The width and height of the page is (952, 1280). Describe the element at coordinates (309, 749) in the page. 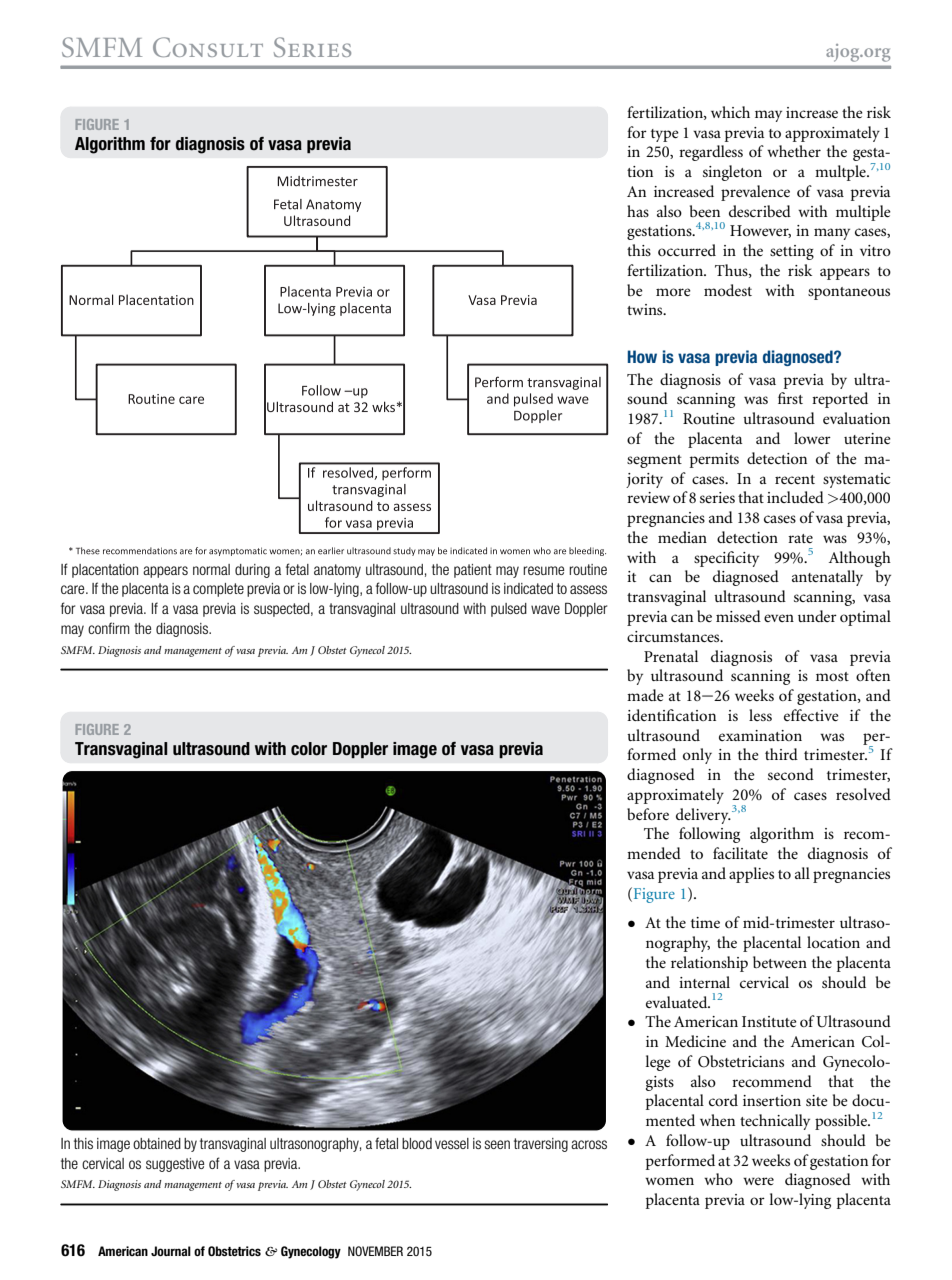

I see `color` at that location.
